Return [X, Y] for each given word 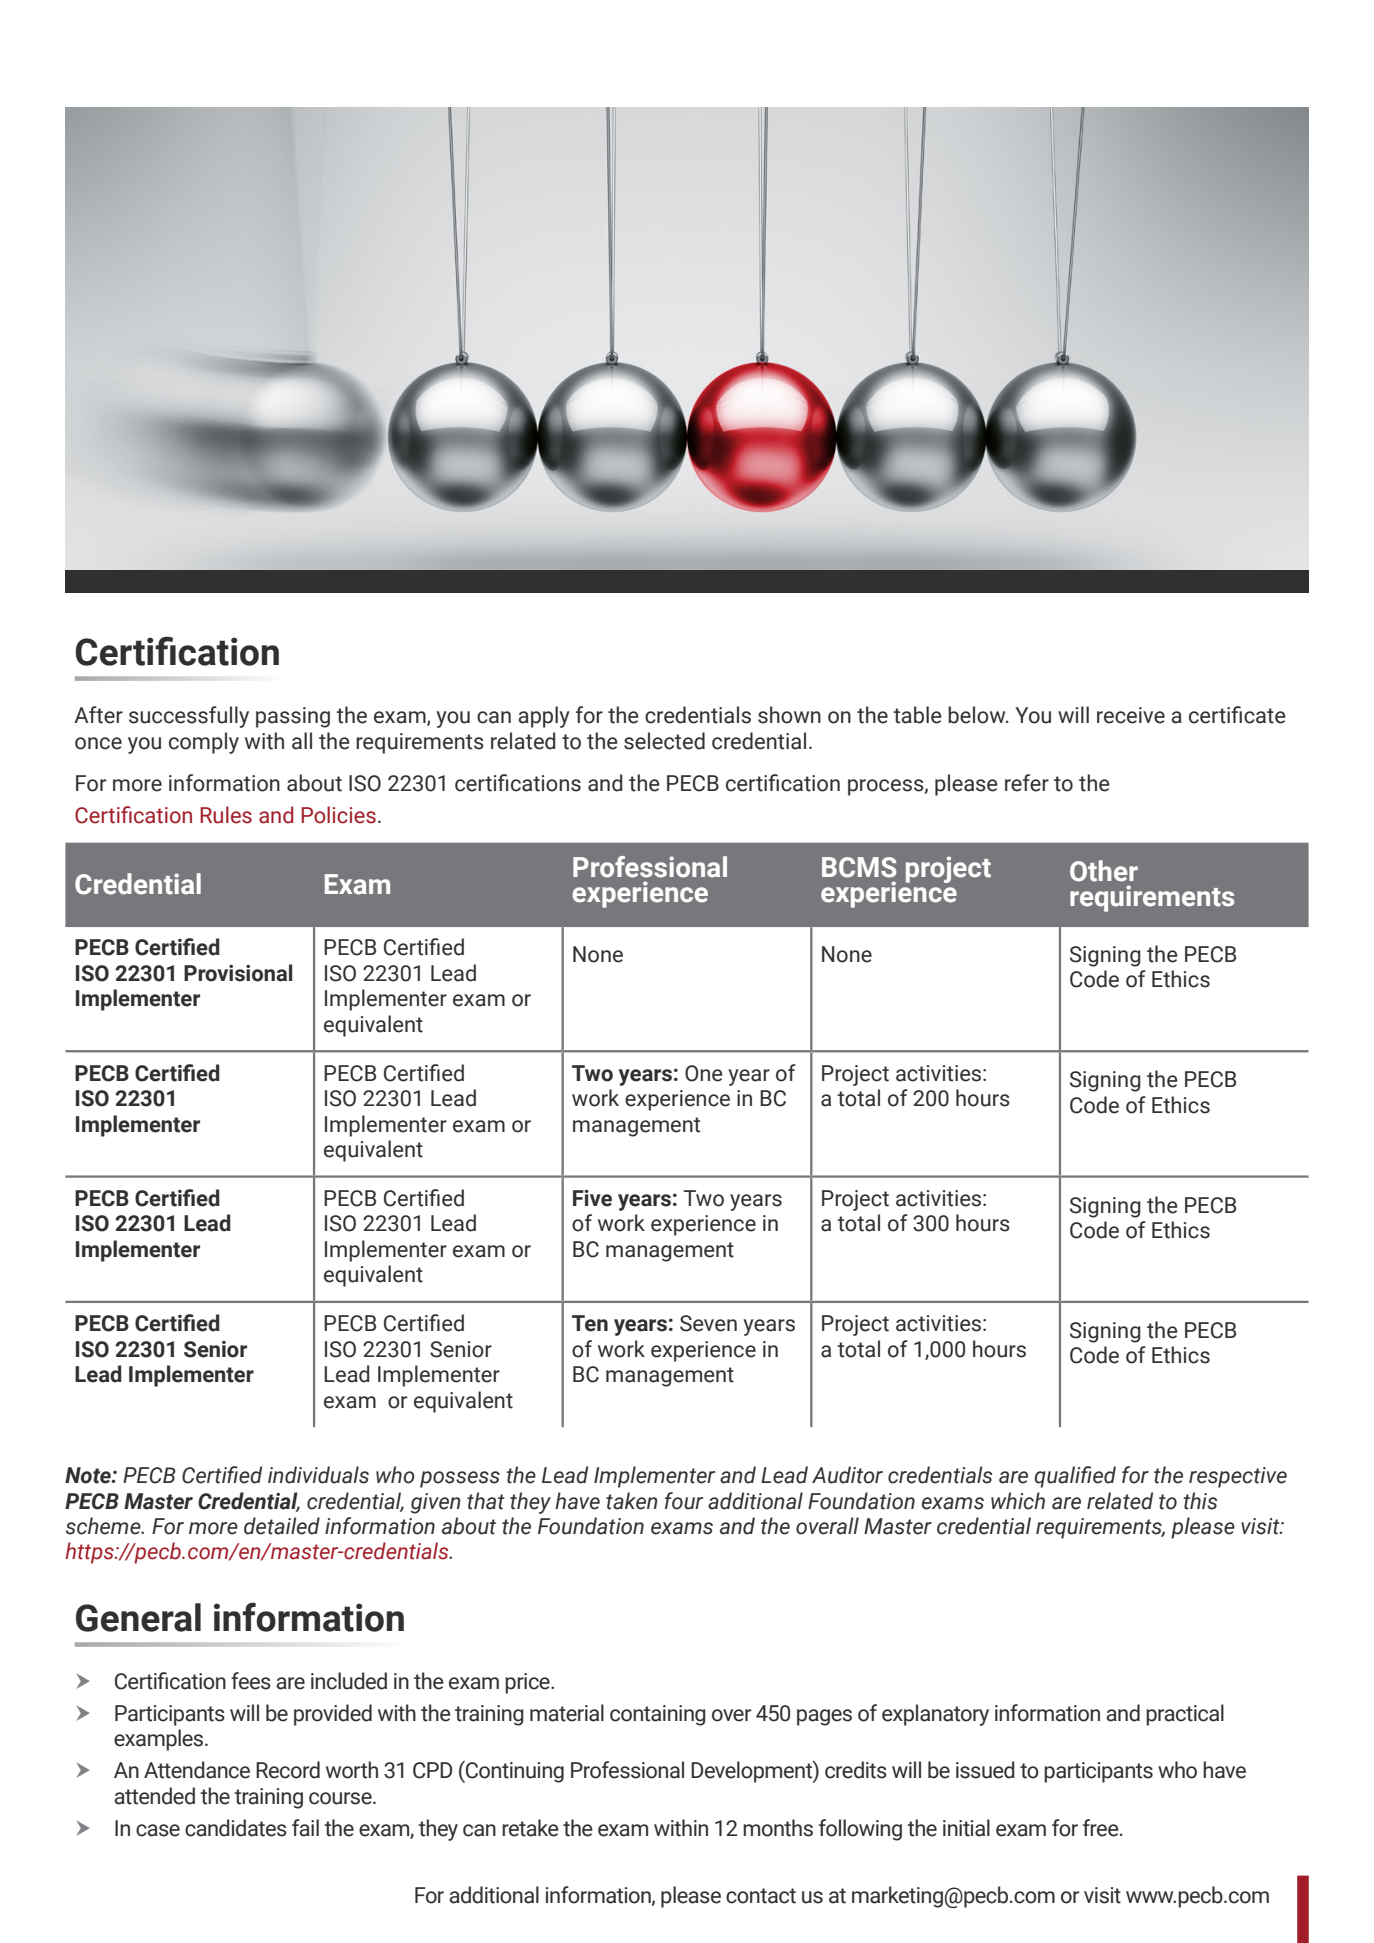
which [1018, 1501]
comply [204, 743]
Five [592, 1198]
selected [664, 741]
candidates [236, 1828]
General [138, 1617]
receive [1131, 715]
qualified [1075, 1477]
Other [1104, 871]
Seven [708, 1323]
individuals [318, 1475]
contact [761, 1896]
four [684, 1501]
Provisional [238, 973]
